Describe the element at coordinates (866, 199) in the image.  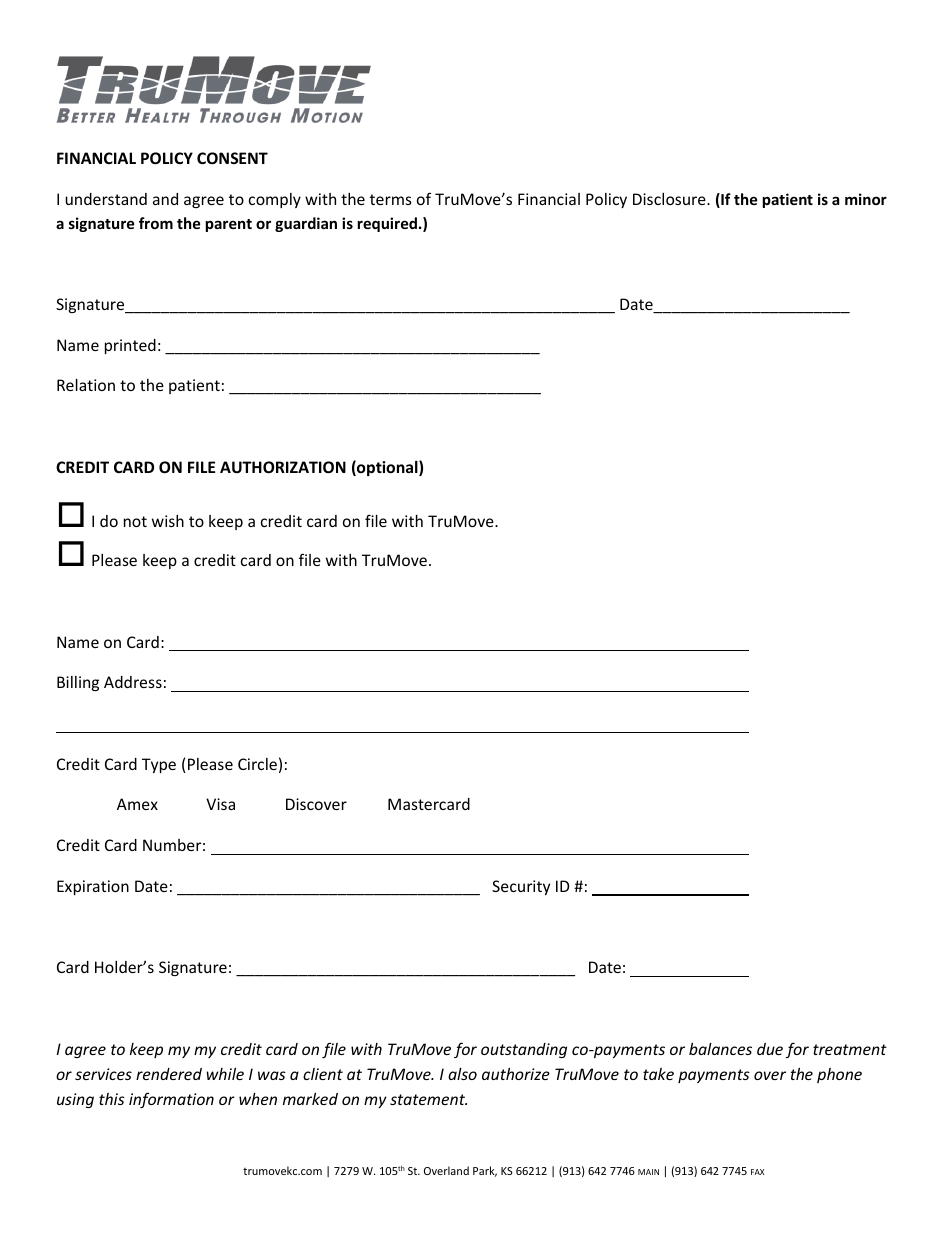
I see `minor` at that location.
